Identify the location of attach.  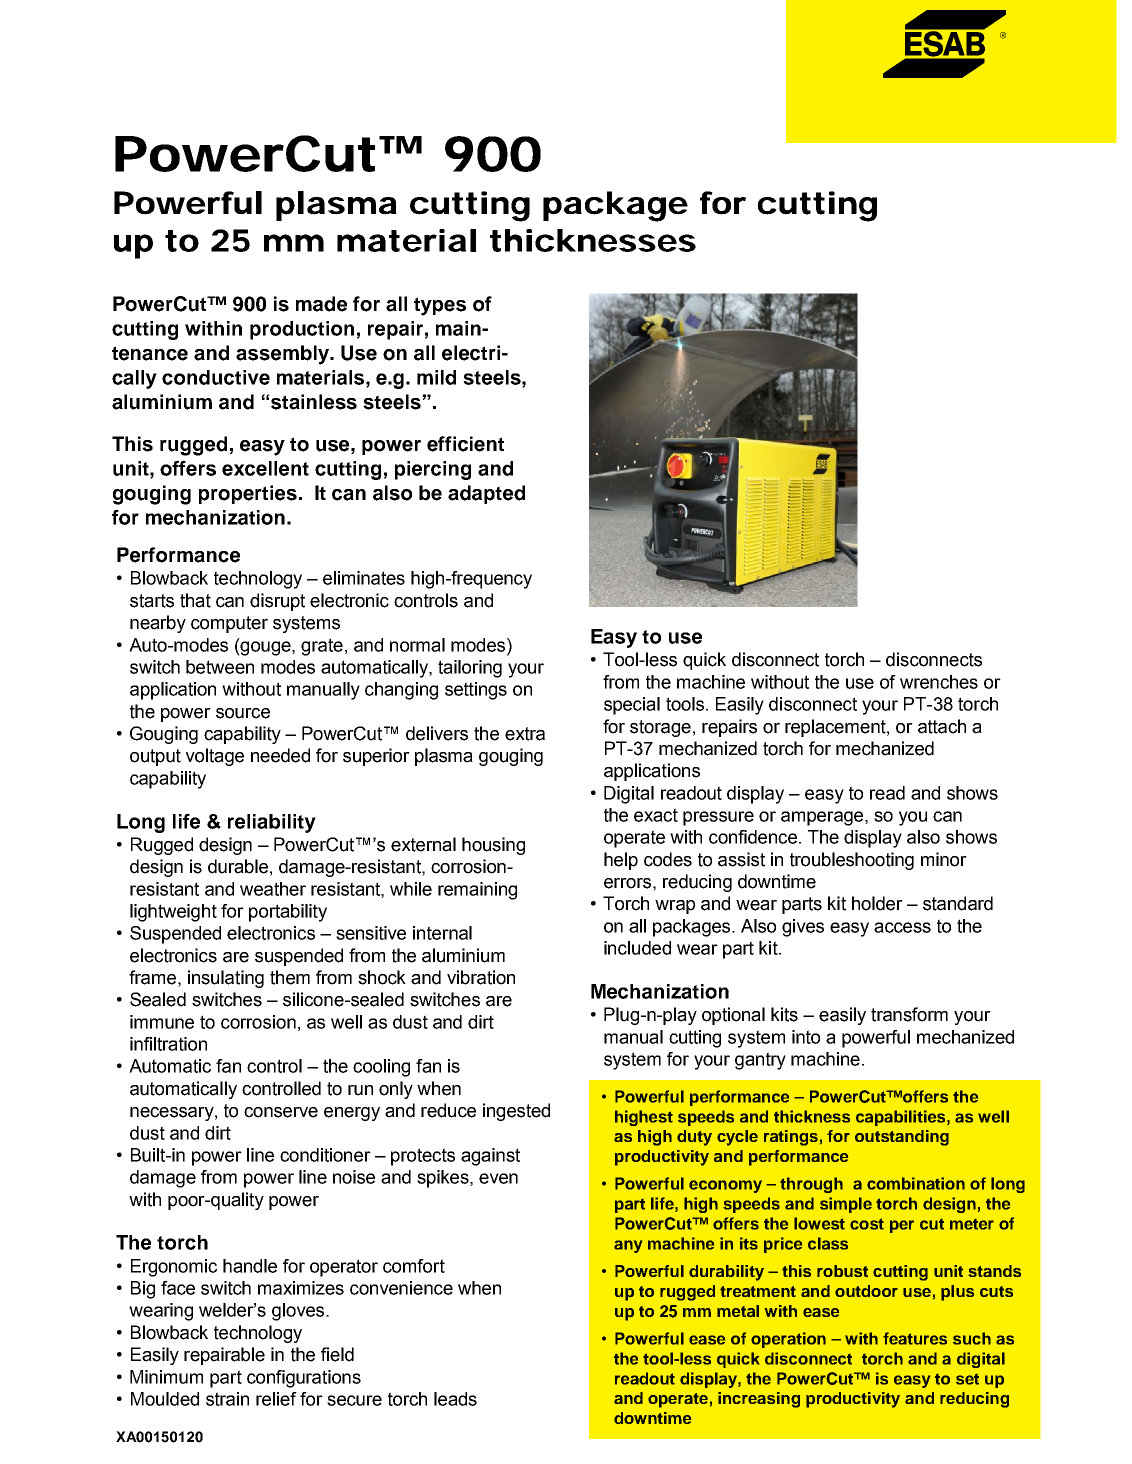
(942, 726).
